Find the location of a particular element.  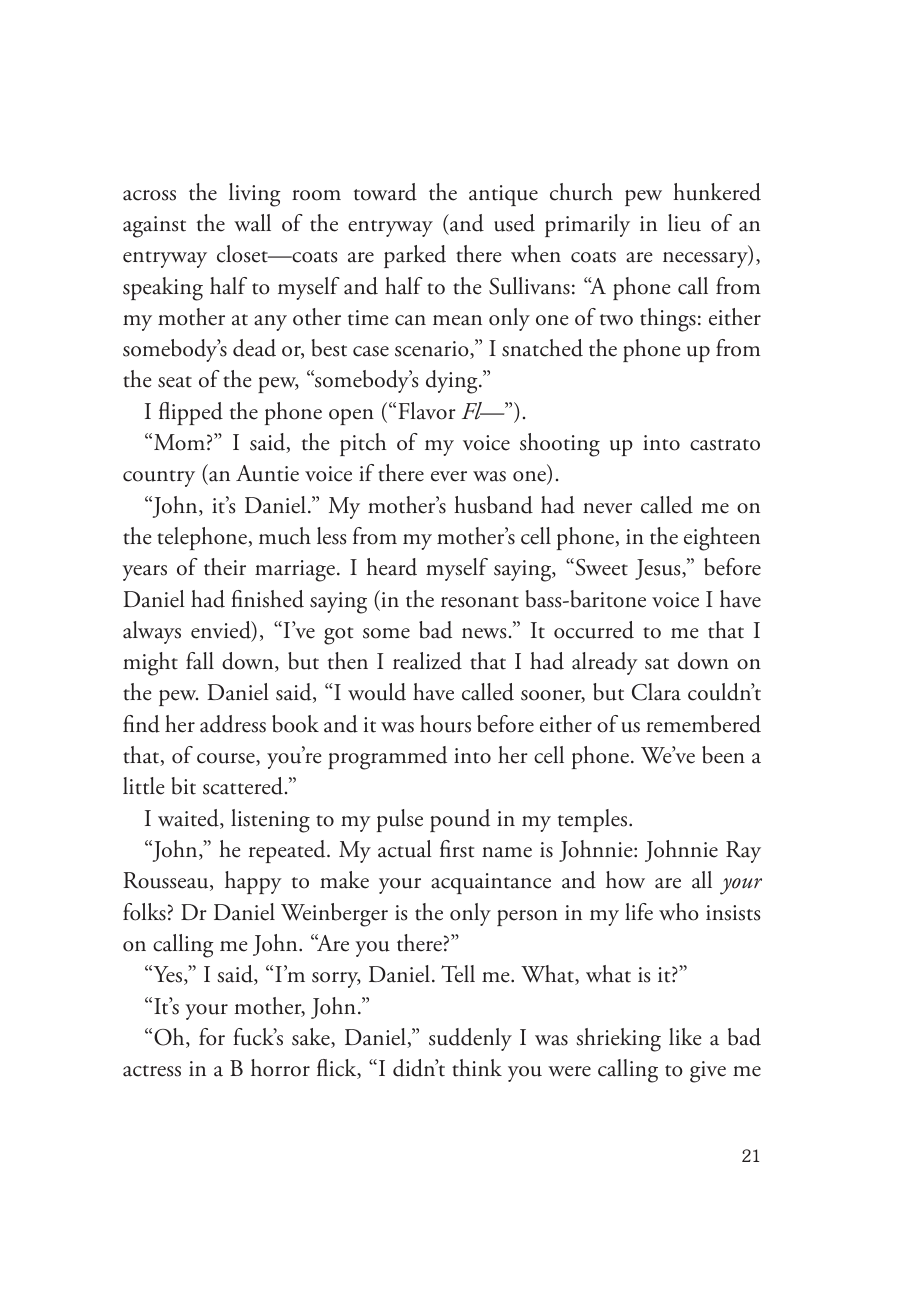

like is located at coordinates (685, 1037).
